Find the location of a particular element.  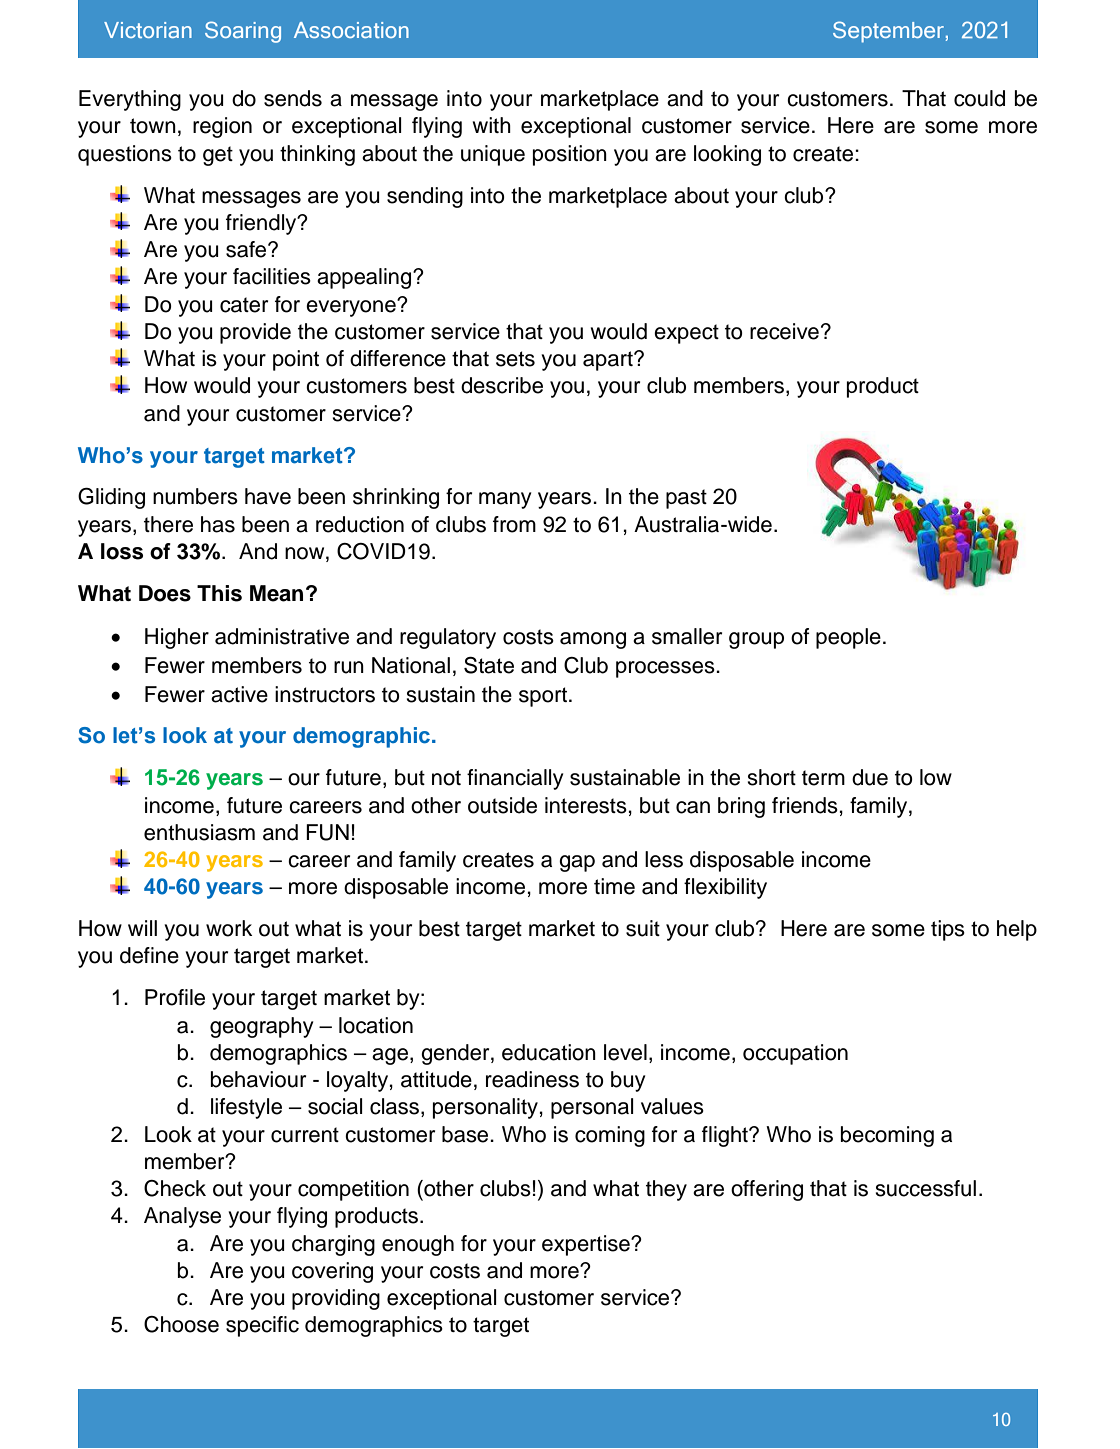

Choose is located at coordinates (181, 1324).
